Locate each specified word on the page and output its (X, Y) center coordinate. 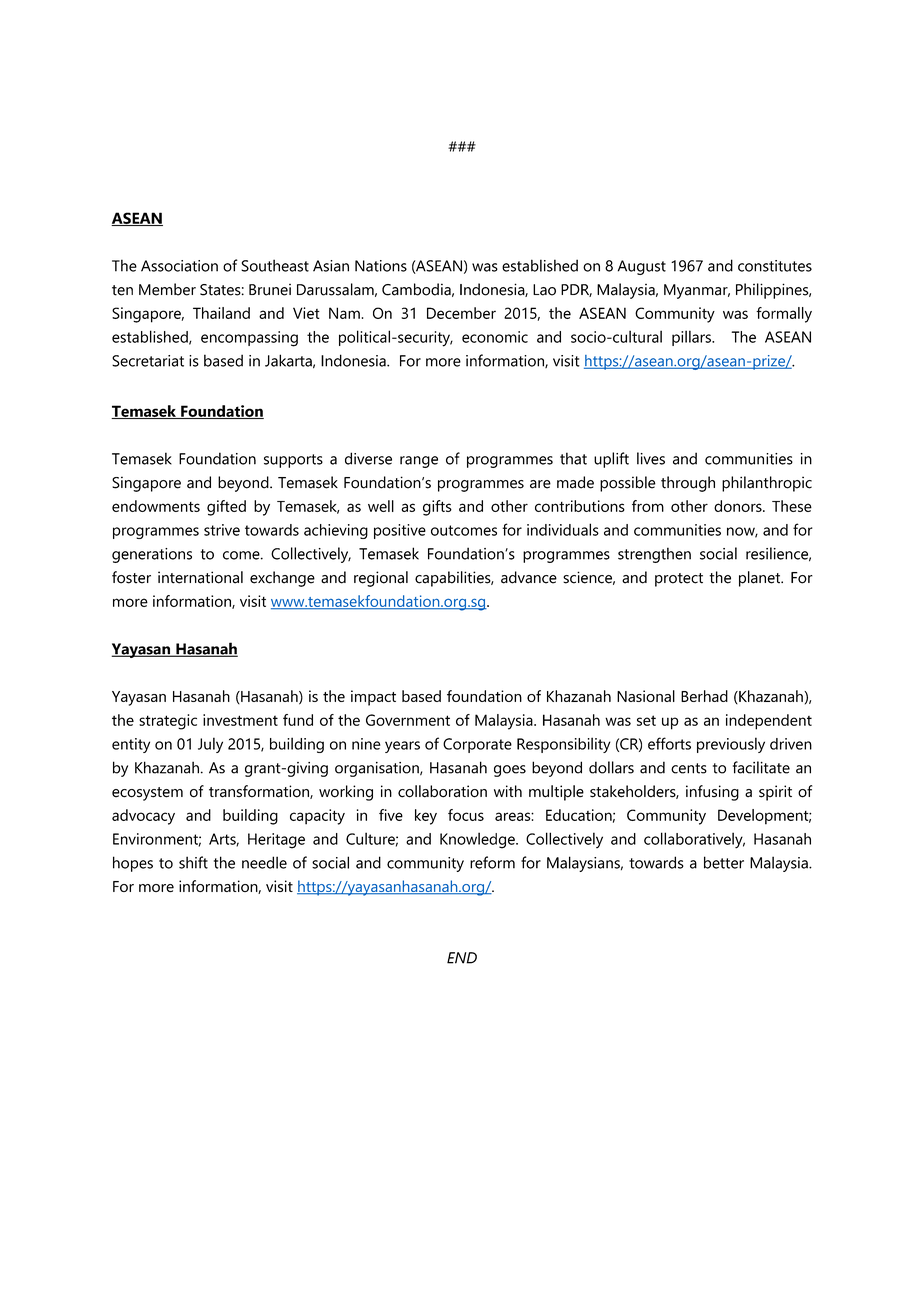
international (200, 577)
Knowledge (478, 840)
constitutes (775, 266)
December (461, 313)
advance (529, 577)
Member (167, 289)
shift (193, 862)
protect (679, 580)
